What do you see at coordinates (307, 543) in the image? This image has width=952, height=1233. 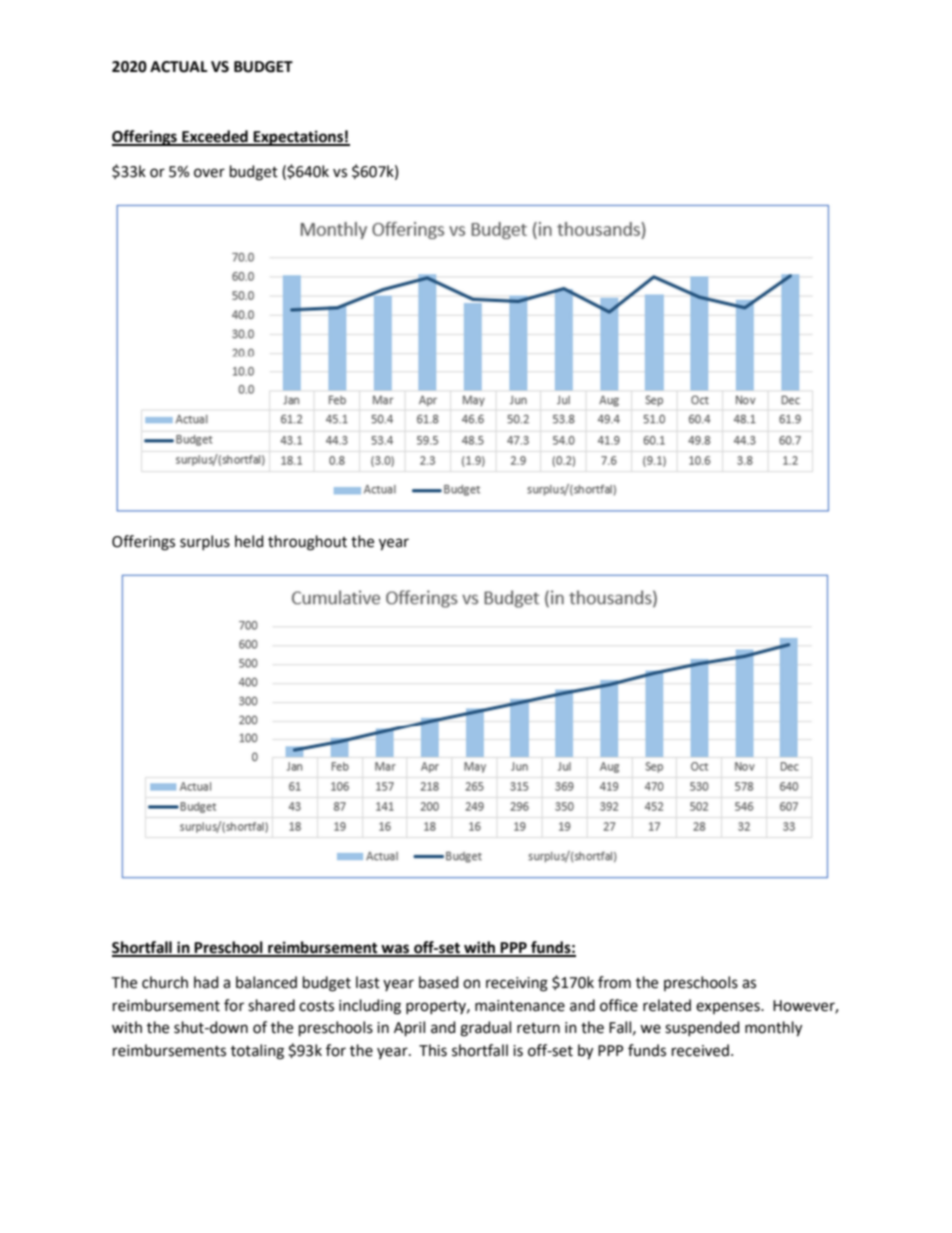 I see `throughout` at bounding box center [307, 543].
